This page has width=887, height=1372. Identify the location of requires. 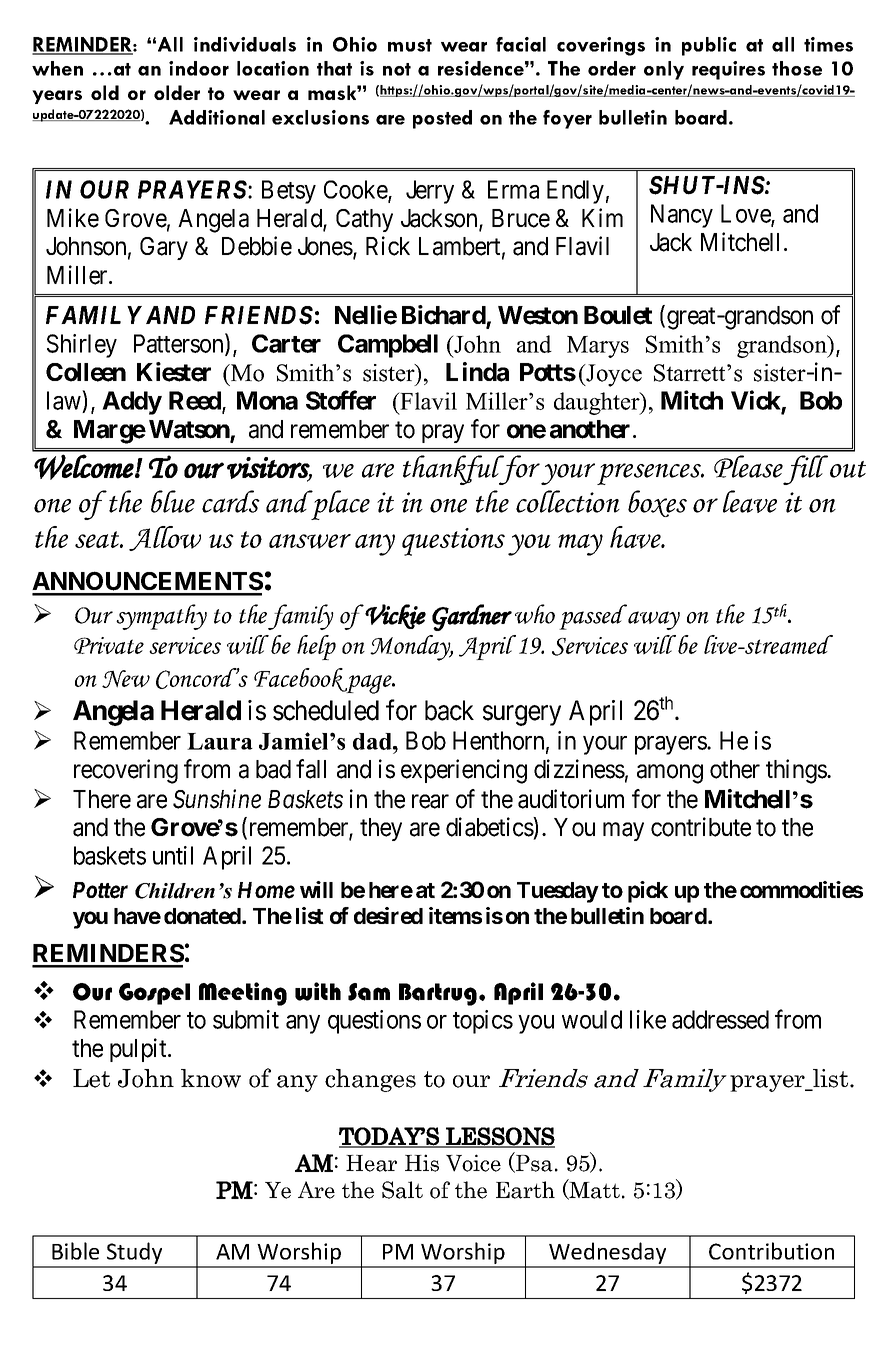
(728, 70).
